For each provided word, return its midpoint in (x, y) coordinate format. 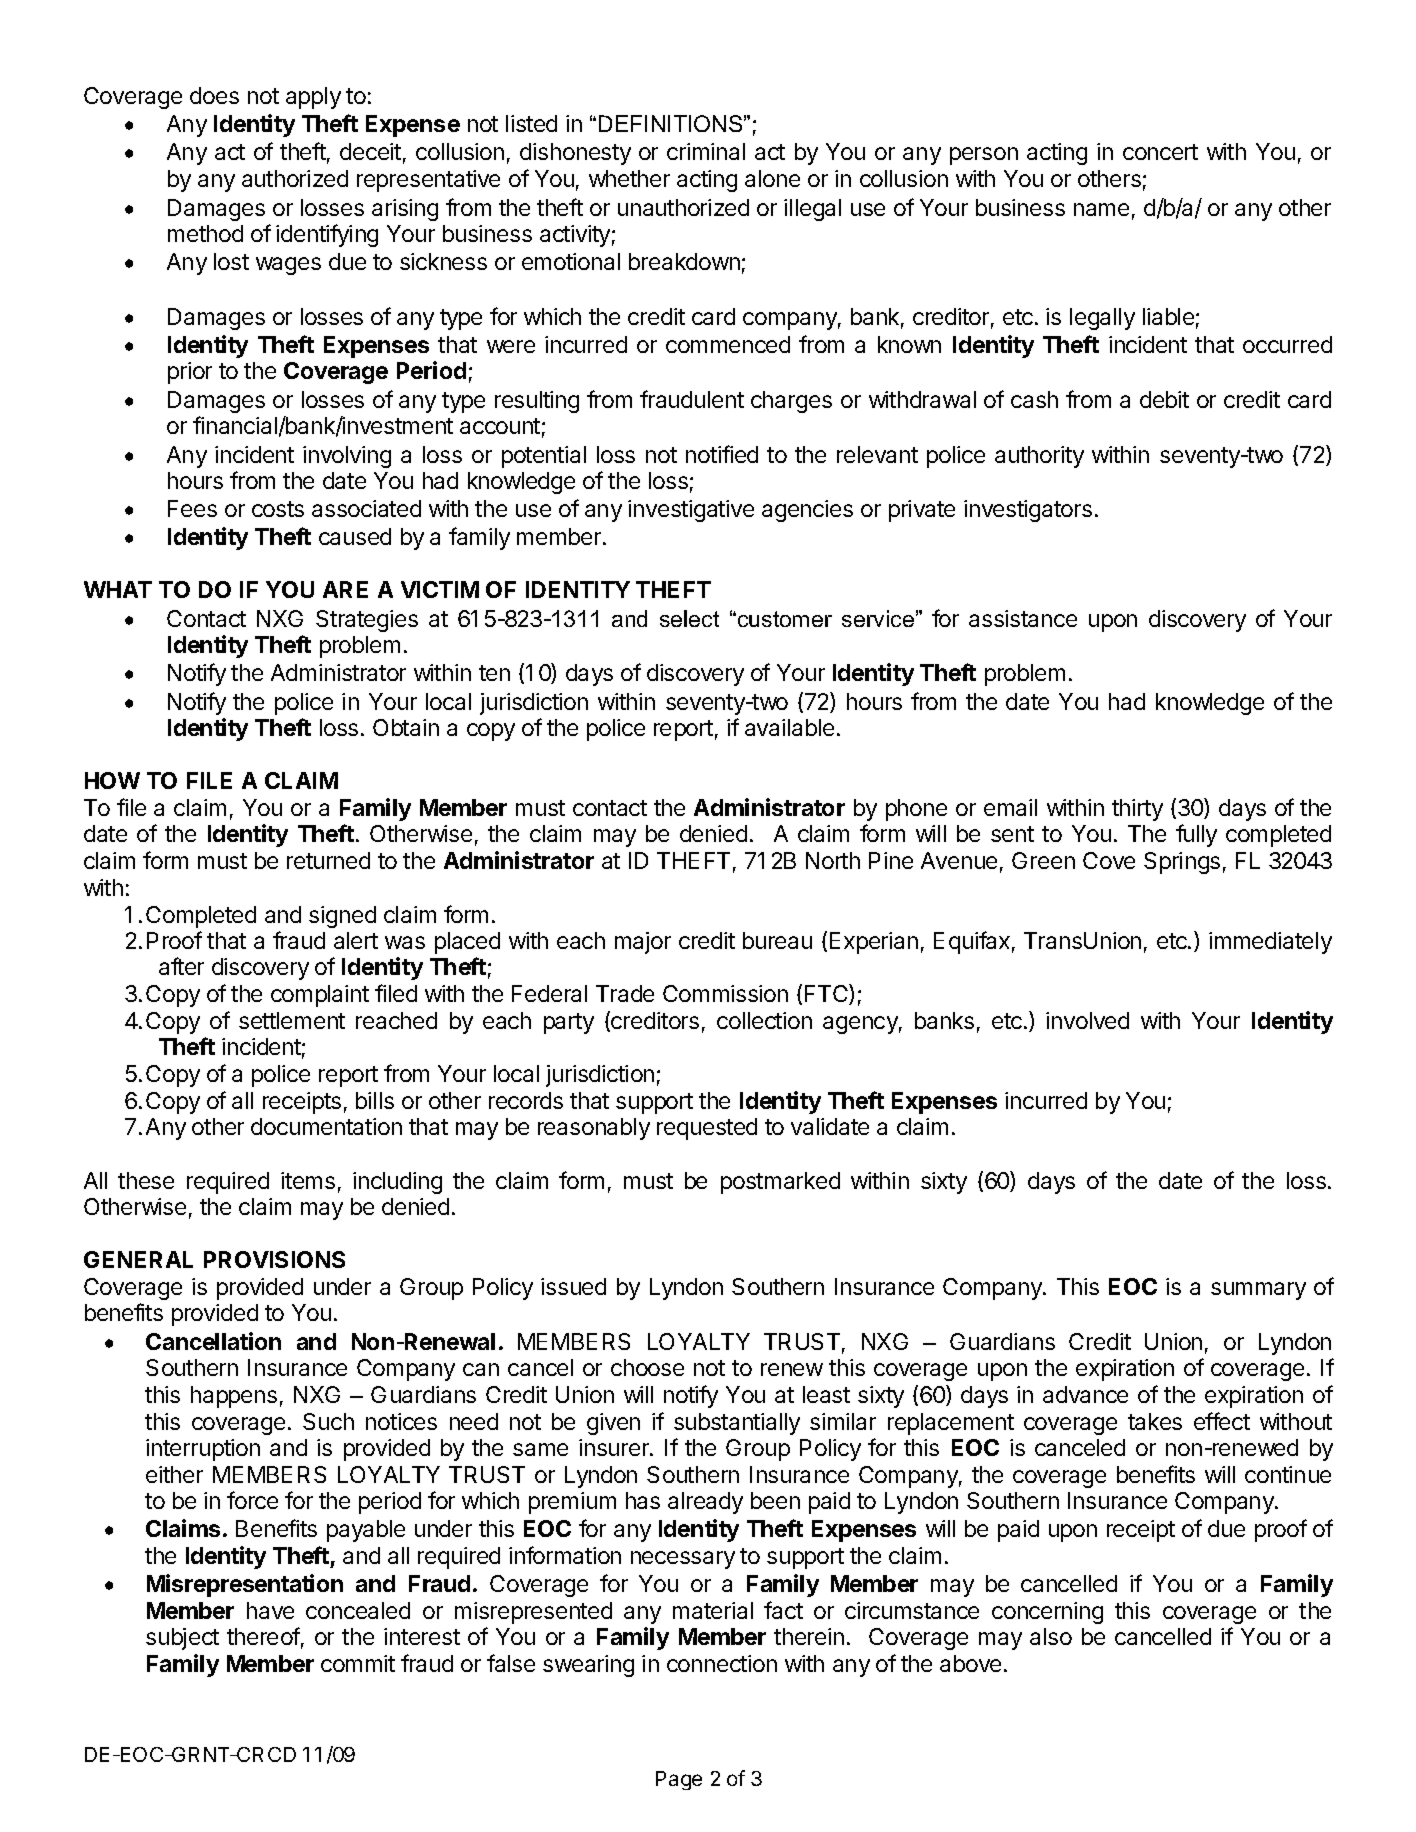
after (181, 966)
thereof (263, 1636)
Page (679, 1780)
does (214, 95)
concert (1160, 152)
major (643, 943)
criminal (706, 151)
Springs (1182, 863)
